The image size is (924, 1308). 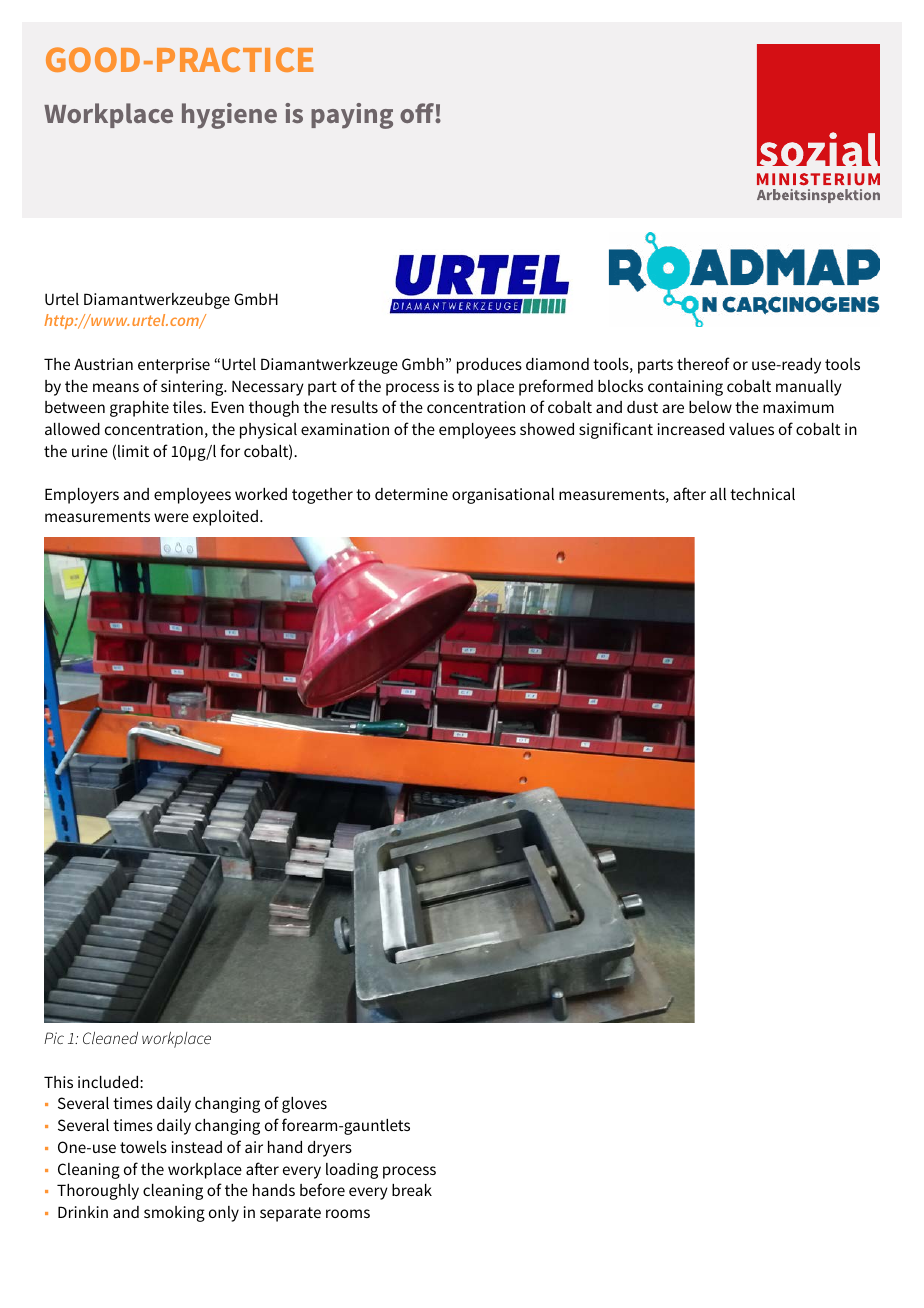 What do you see at coordinates (352, 1171) in the screenshot?
I see `loading` at bounding box center [352, 1171].
